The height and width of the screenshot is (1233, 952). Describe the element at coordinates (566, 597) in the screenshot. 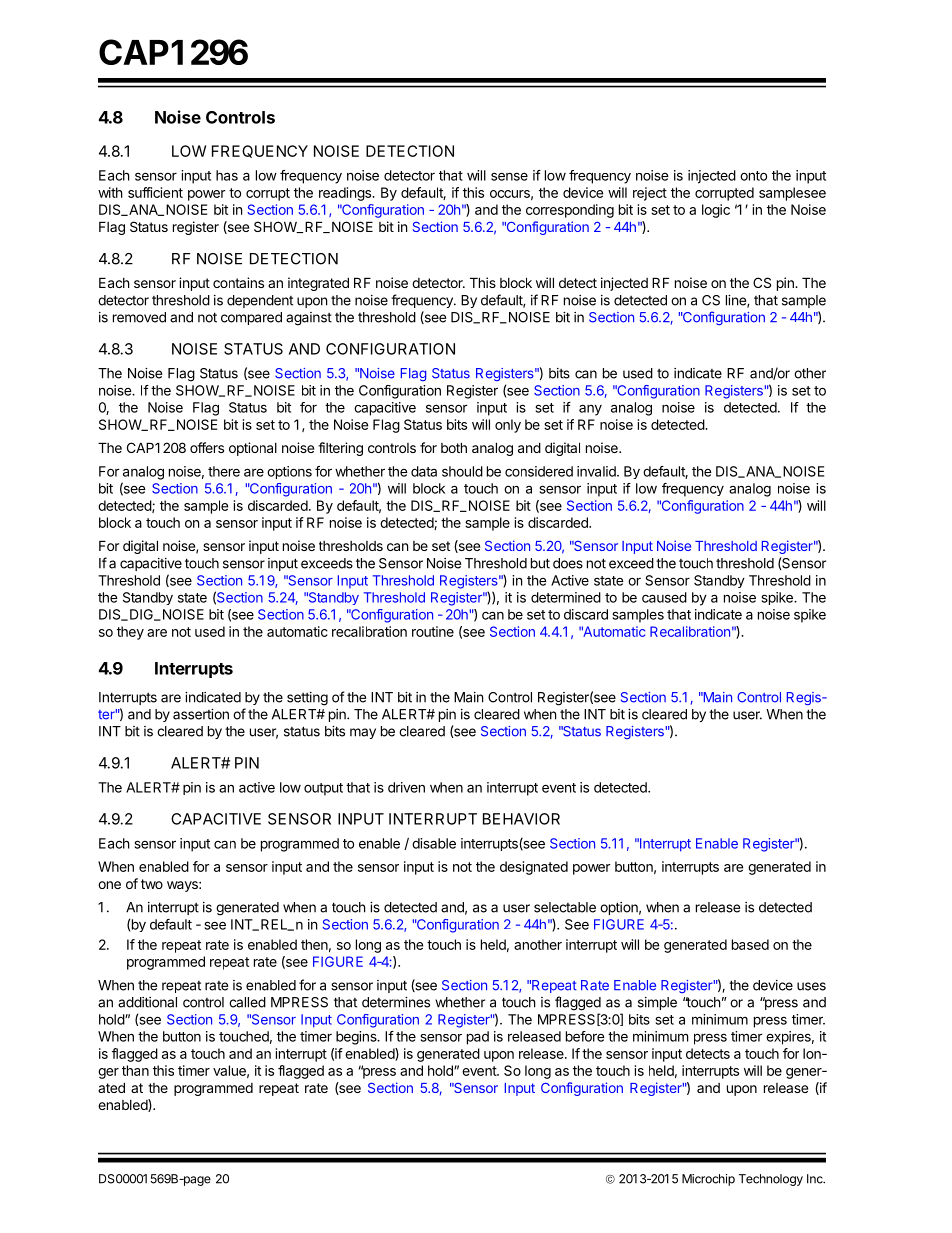

I see `determined` at that location.
